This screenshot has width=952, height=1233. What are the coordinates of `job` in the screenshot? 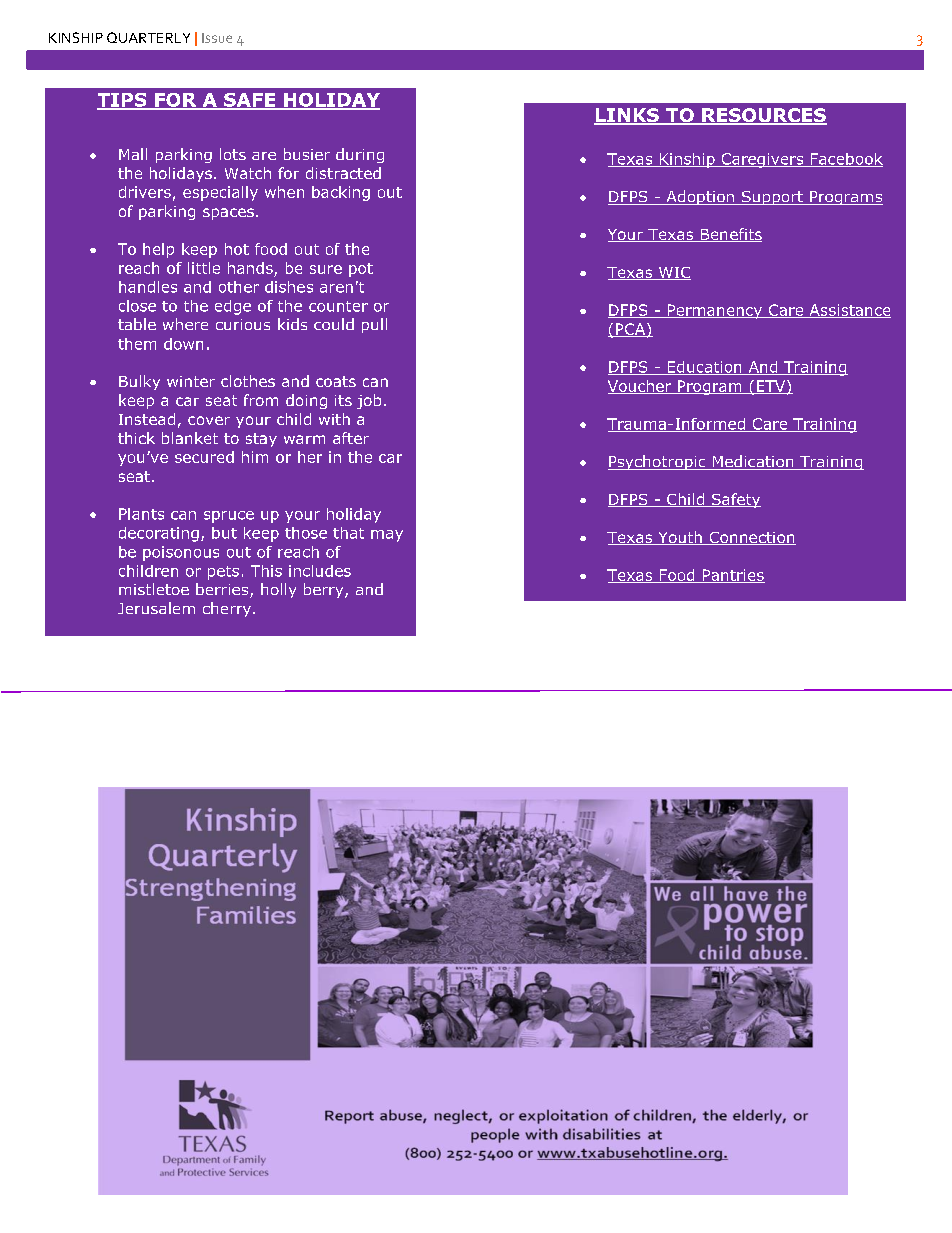 It's located at (369, 401).
